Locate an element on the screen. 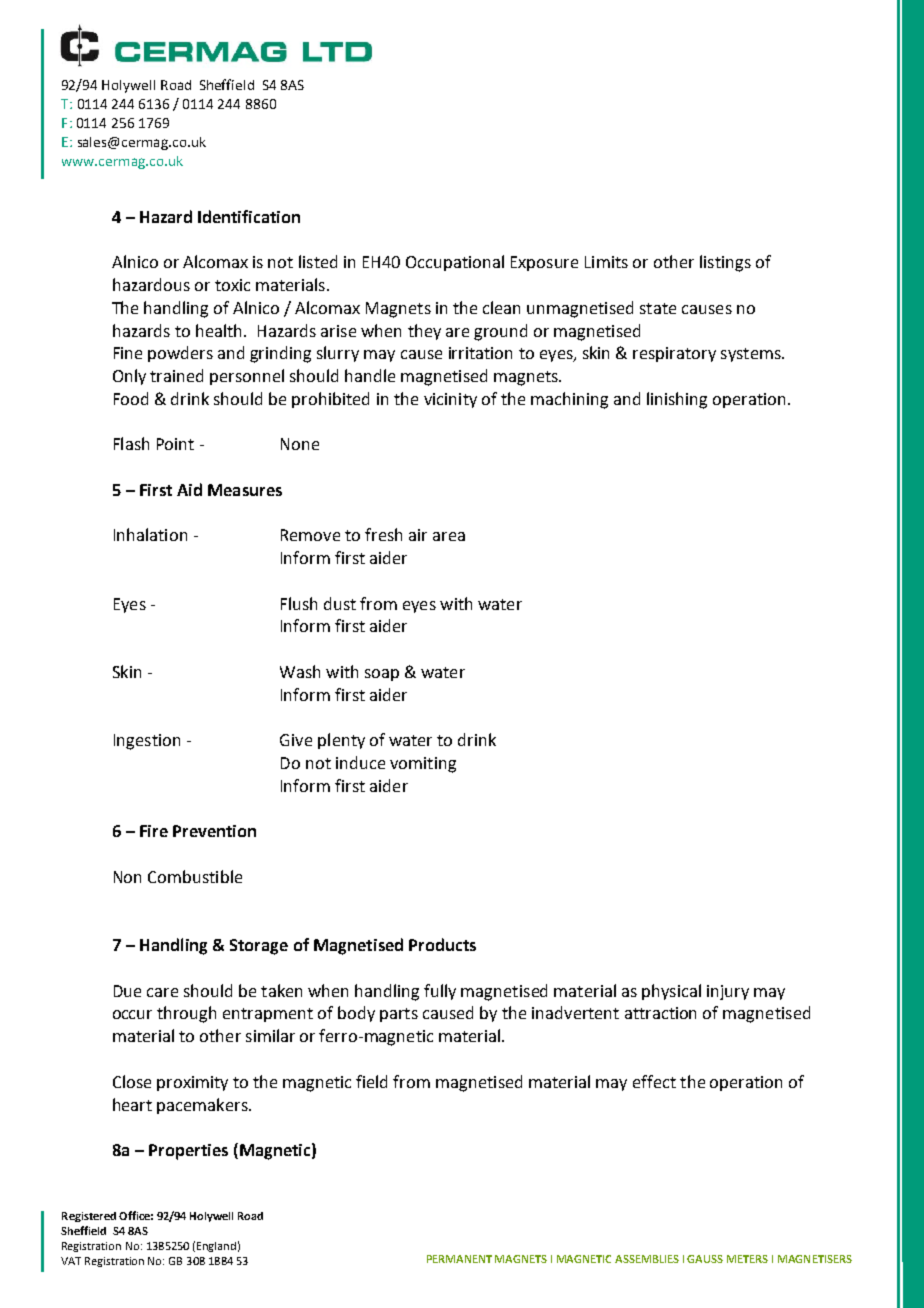 Image resolution: width=924 pixels, height=1308 pixels. listings is located at coordinates (725, 263).
